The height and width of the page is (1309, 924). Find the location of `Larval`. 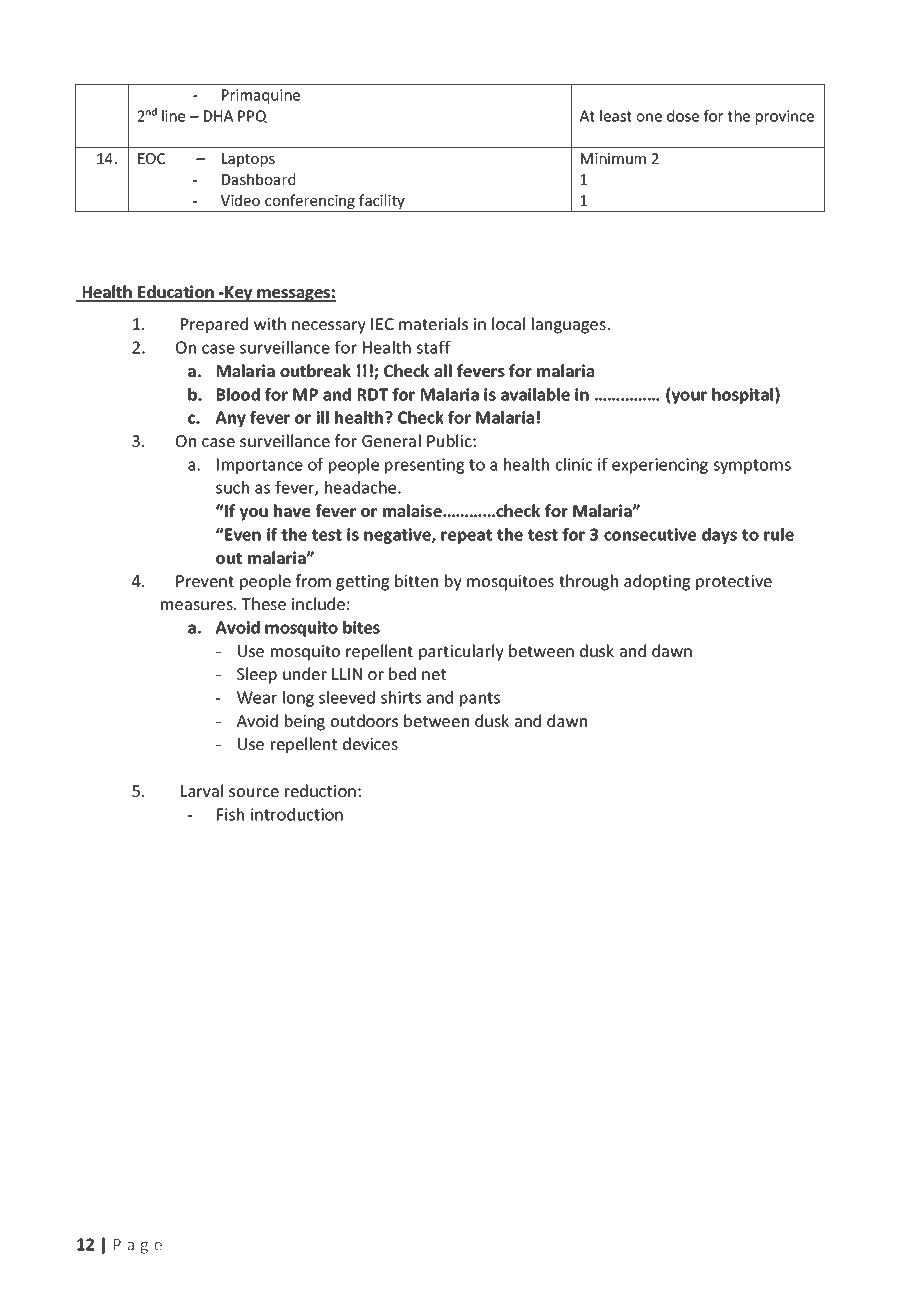

Larval is located at coordinates (202, 790).
